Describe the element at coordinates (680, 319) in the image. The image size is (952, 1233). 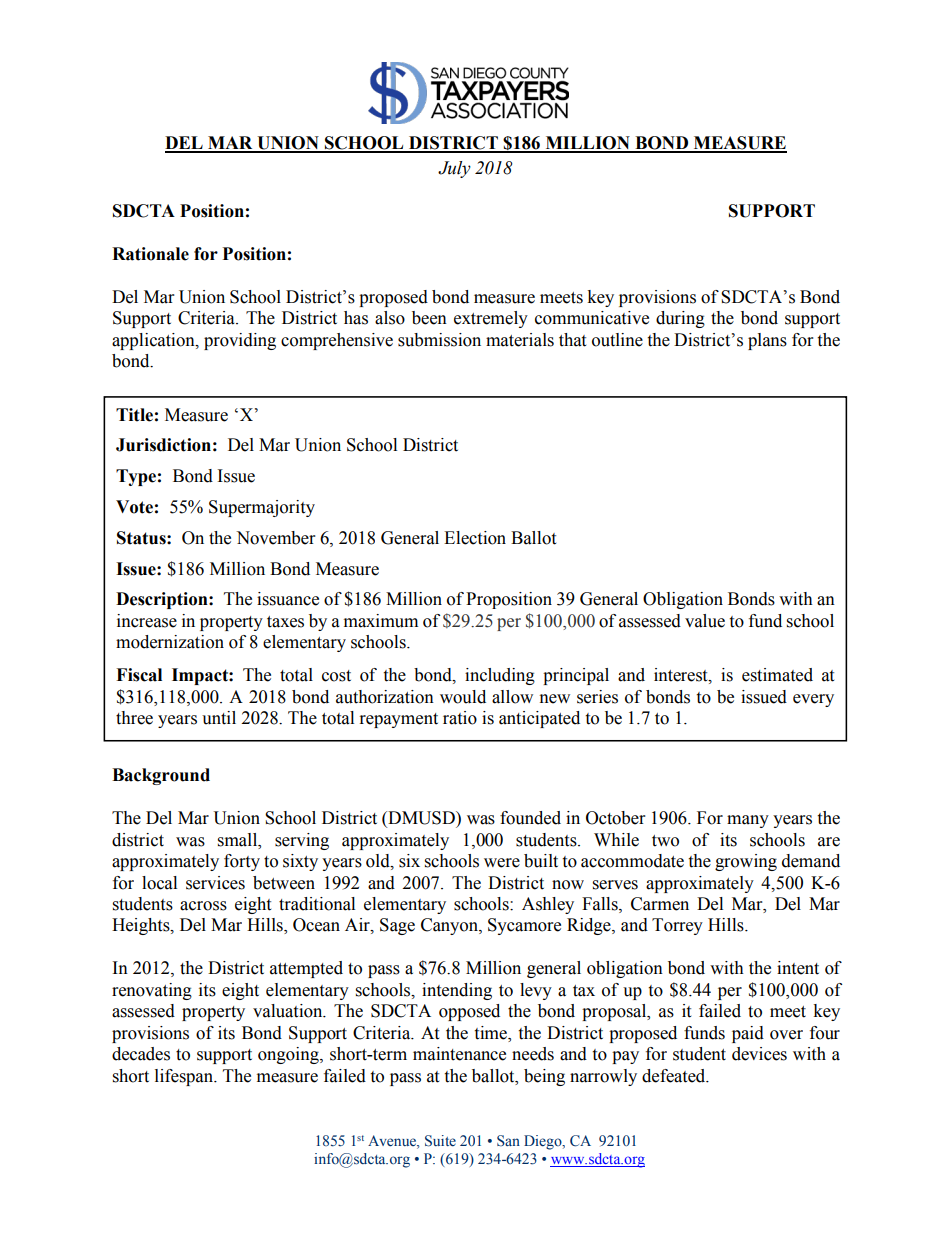
I see `during` at that location.
